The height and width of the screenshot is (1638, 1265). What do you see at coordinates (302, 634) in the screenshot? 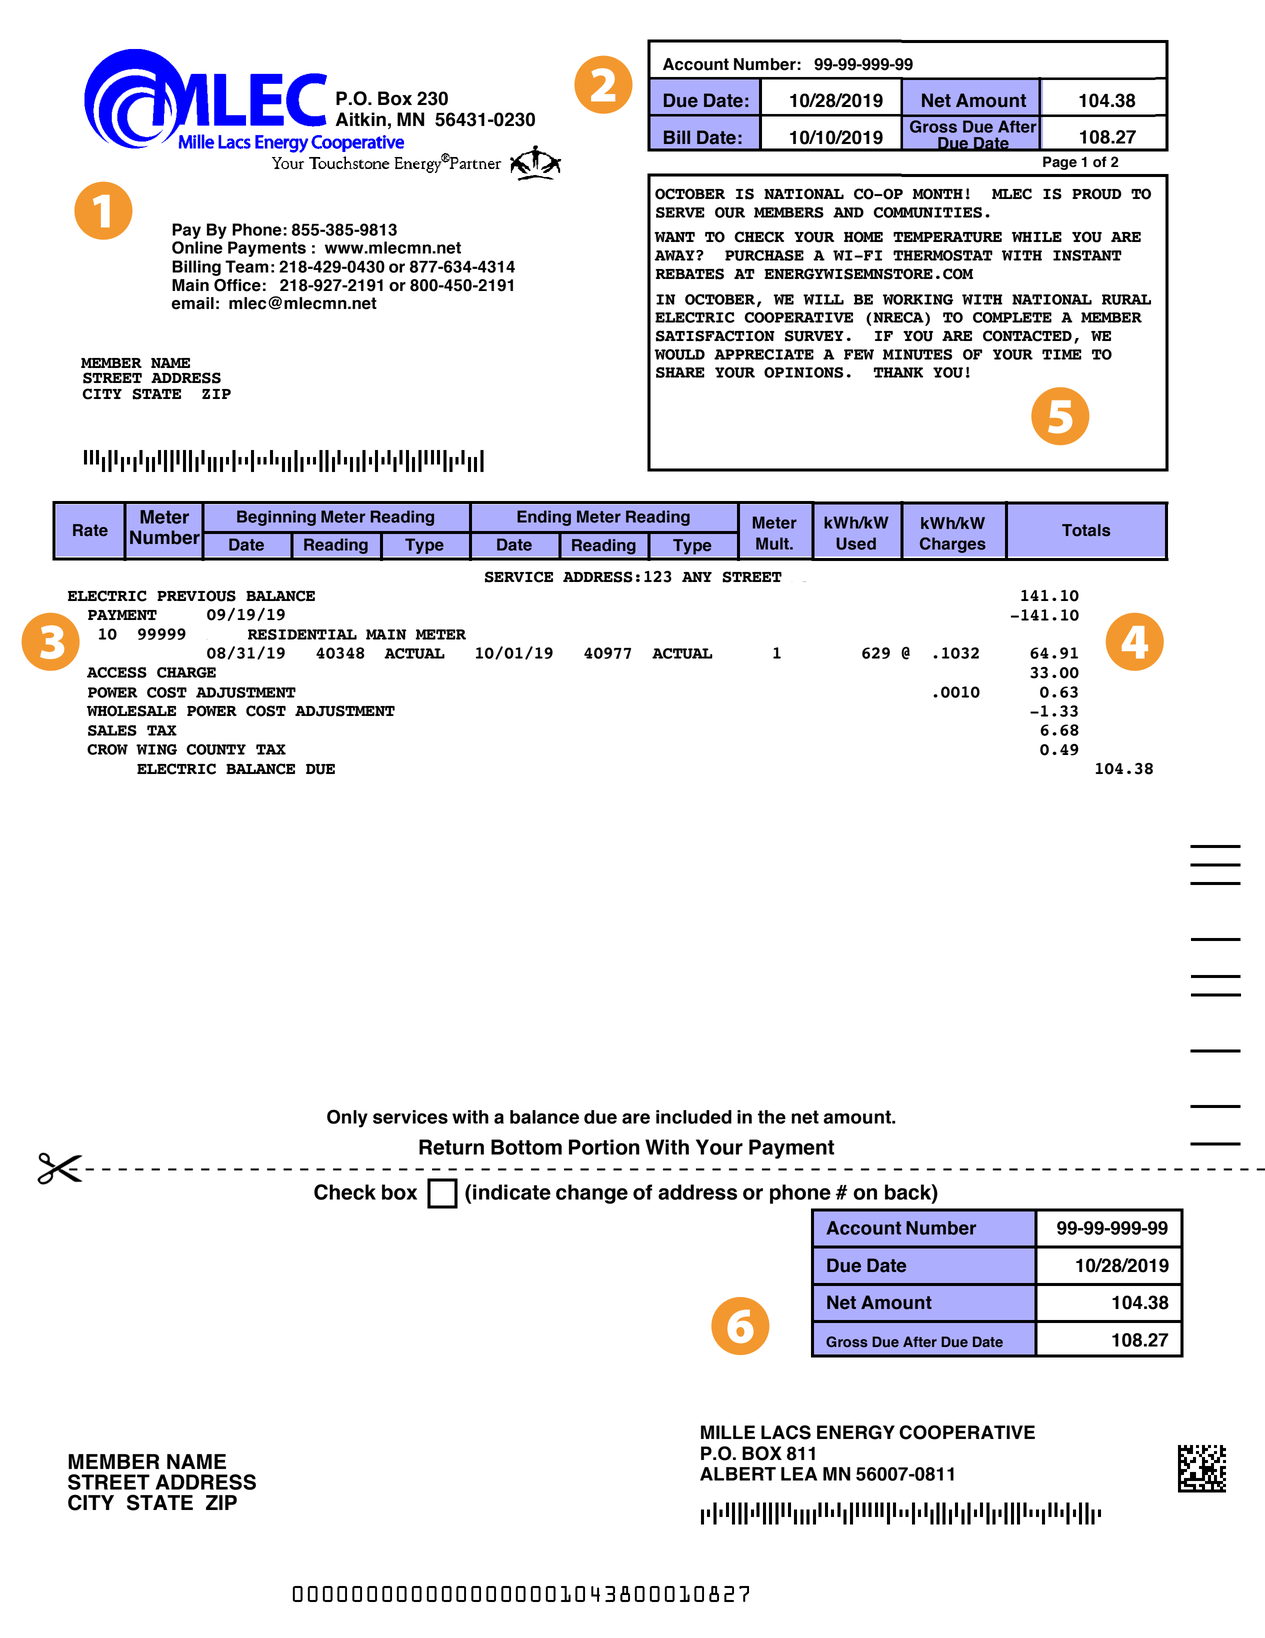
I see `RESIDENTIAL` at bounding box center [302, 634].
